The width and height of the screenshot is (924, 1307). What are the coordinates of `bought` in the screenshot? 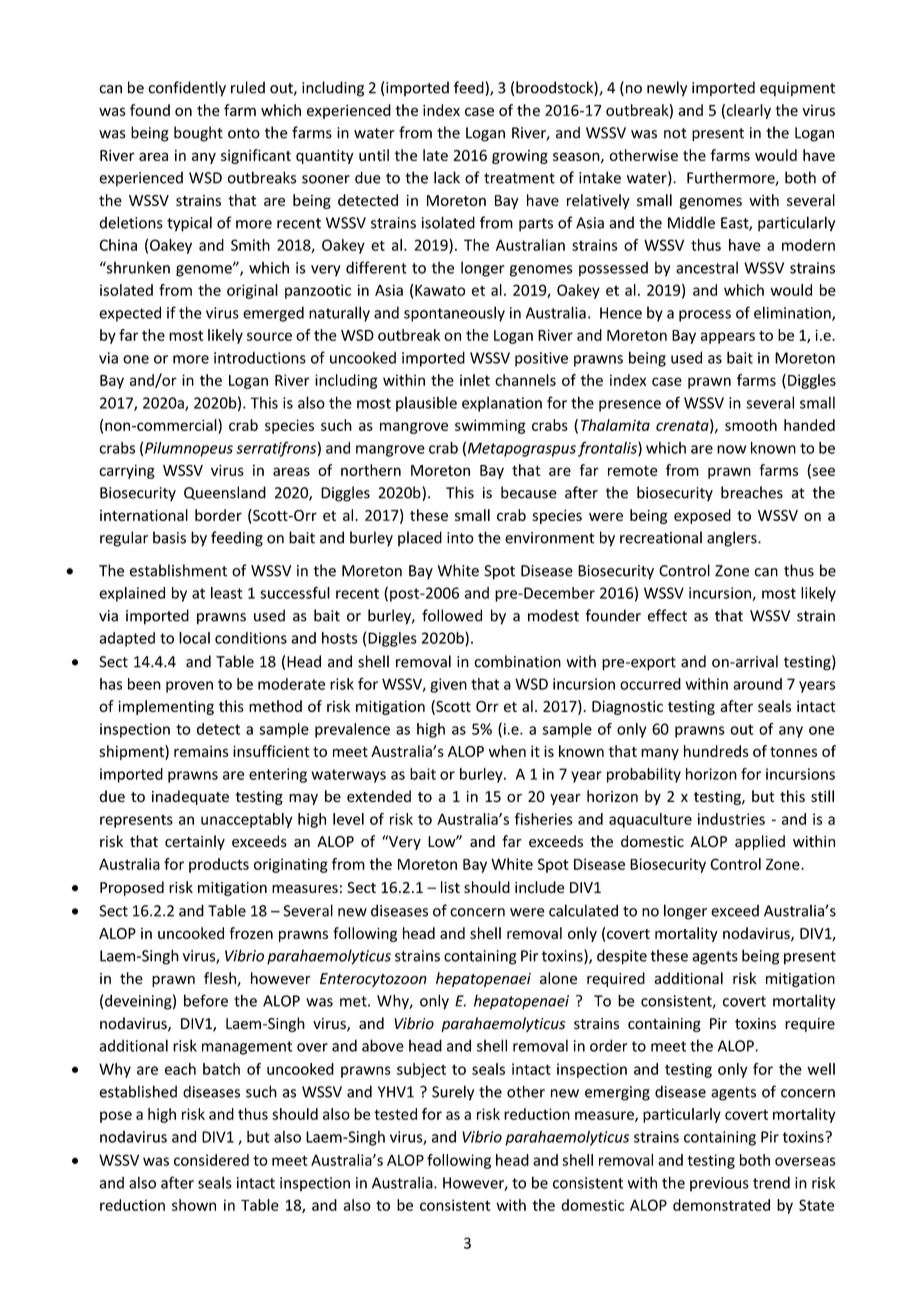 It's located at (198, 134).
